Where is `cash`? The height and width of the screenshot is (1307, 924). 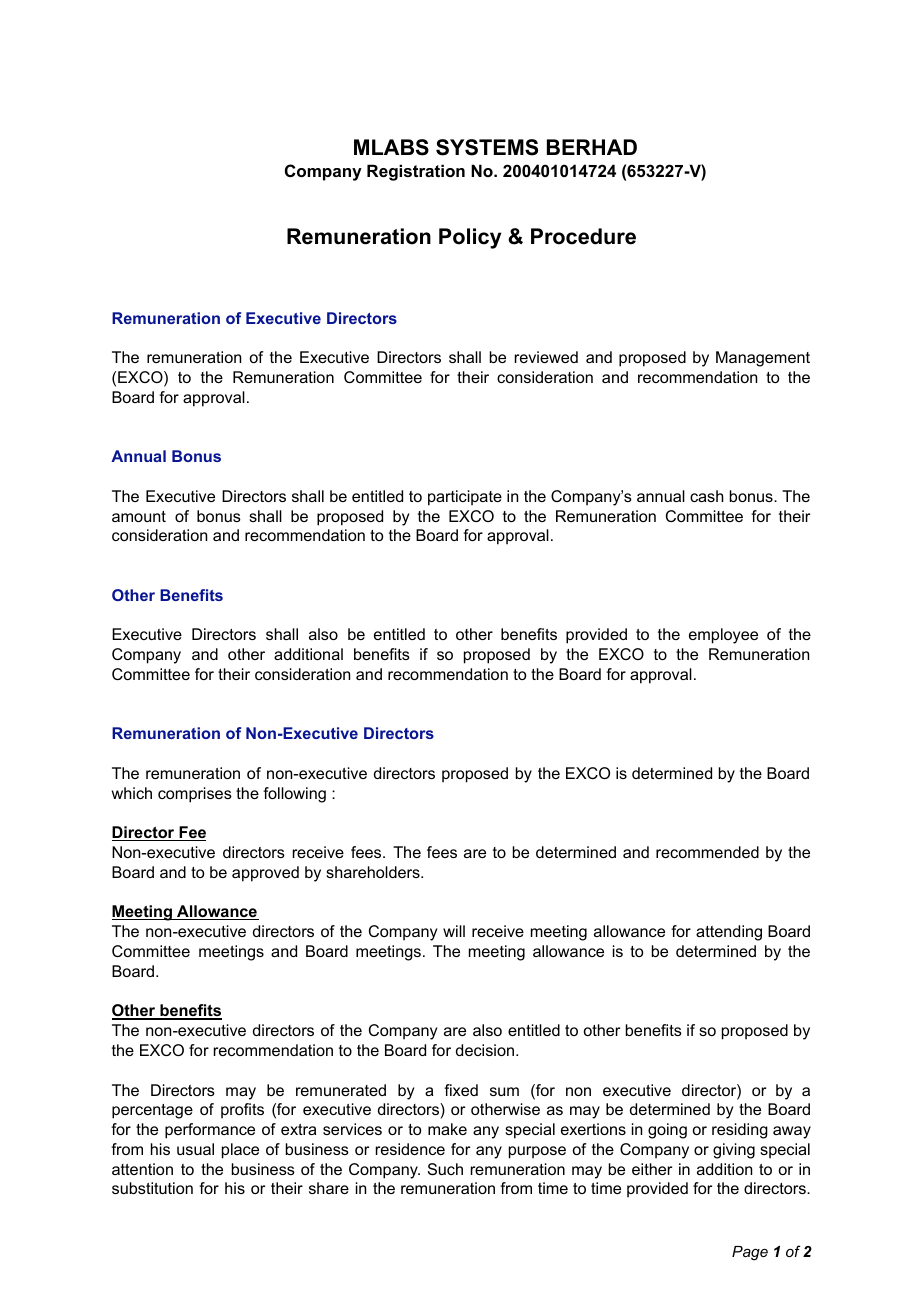
cash is located at coordinates (707, 496).
